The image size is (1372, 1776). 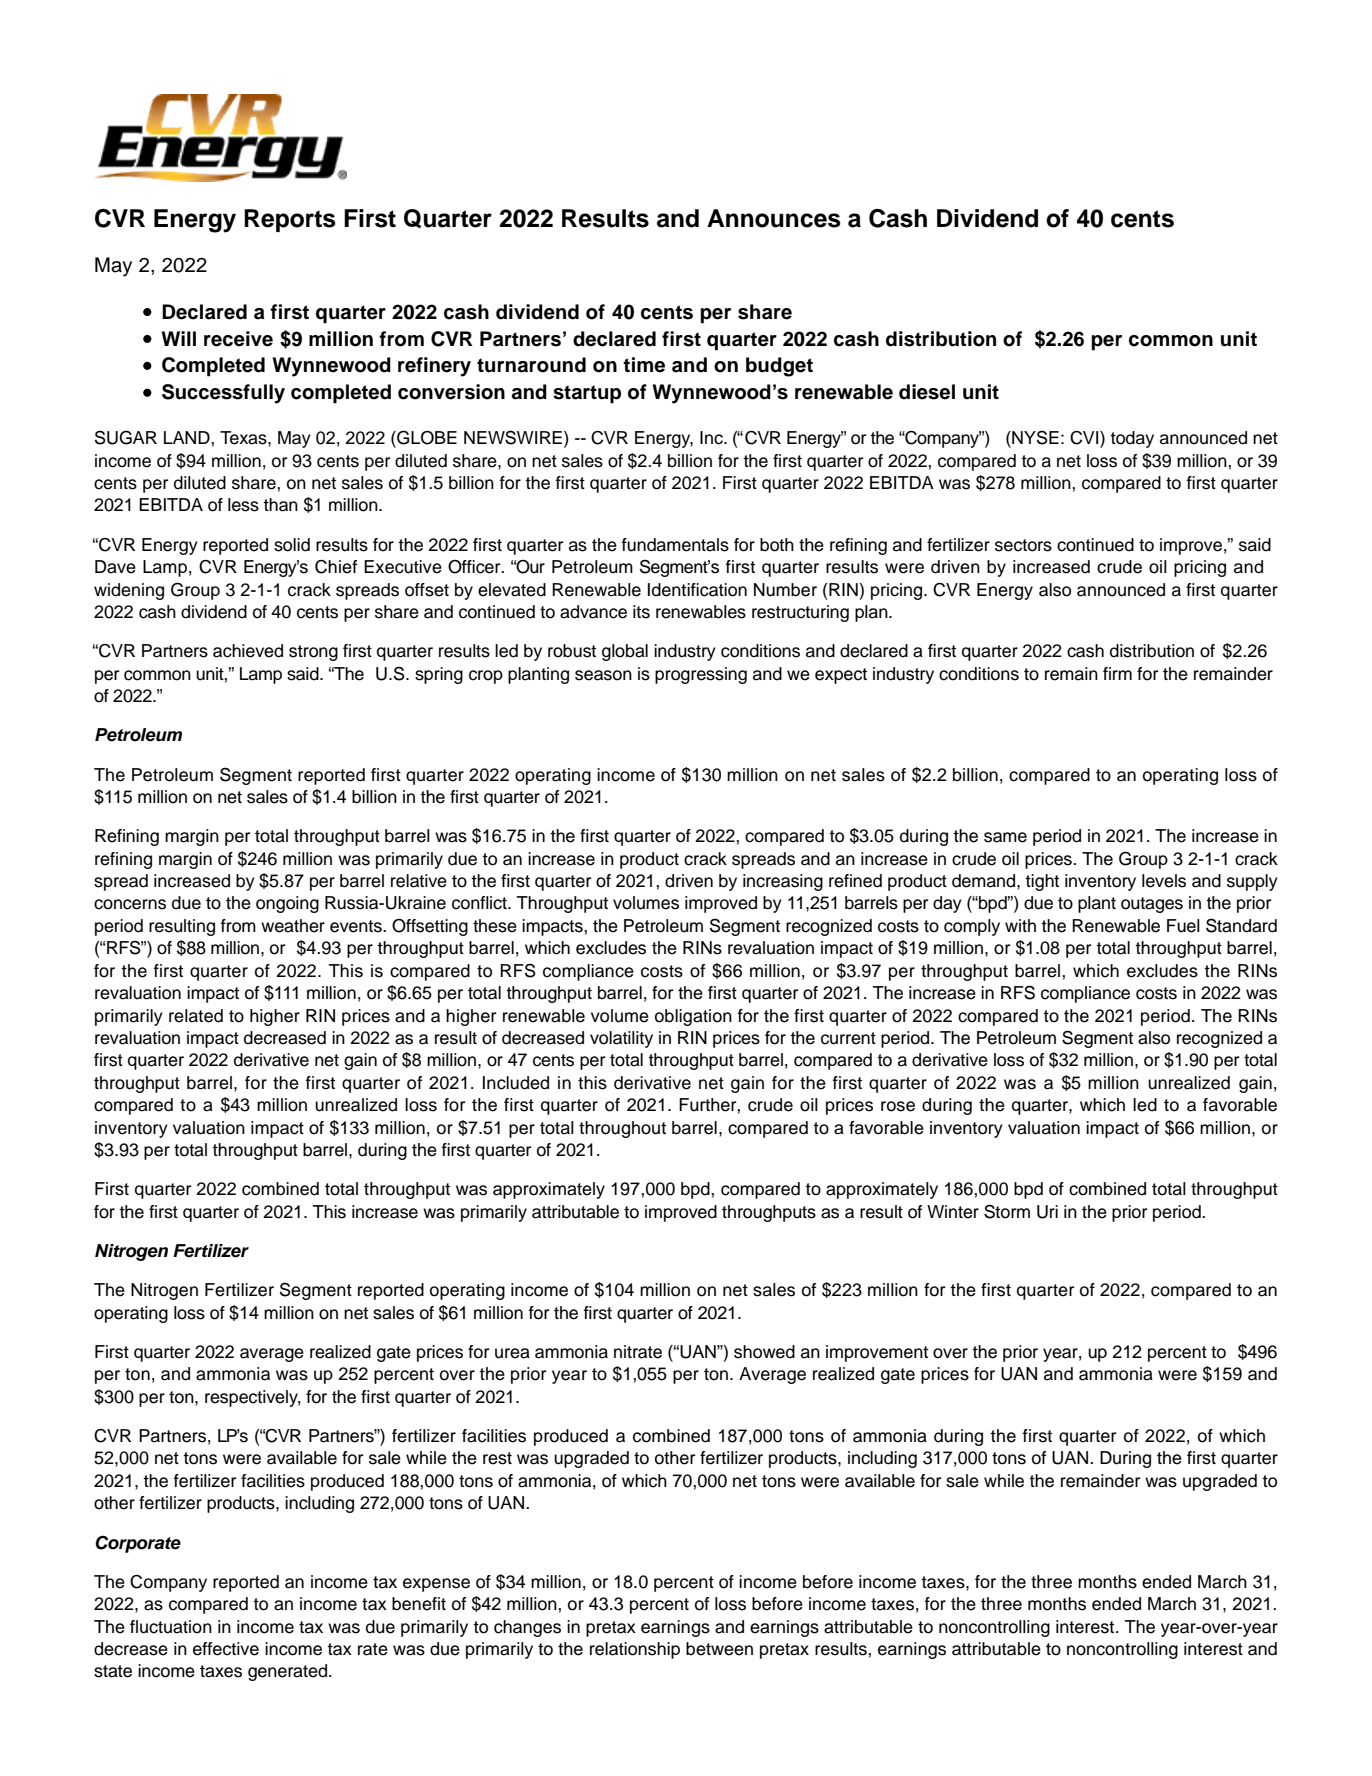 I want to click on between, so click(x=719, y=1649).
